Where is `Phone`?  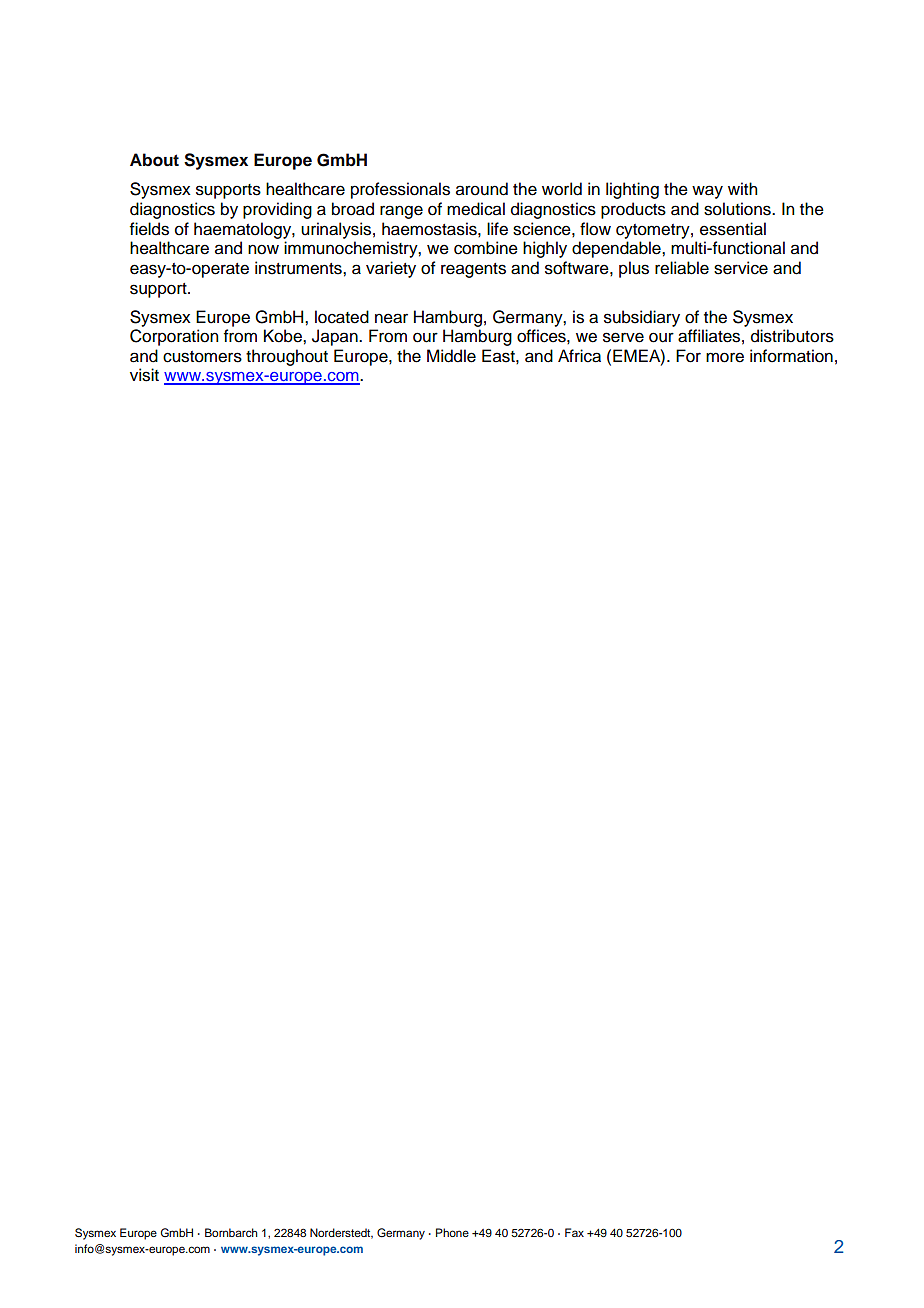
Phone is located at coordinates (452, 1232).
